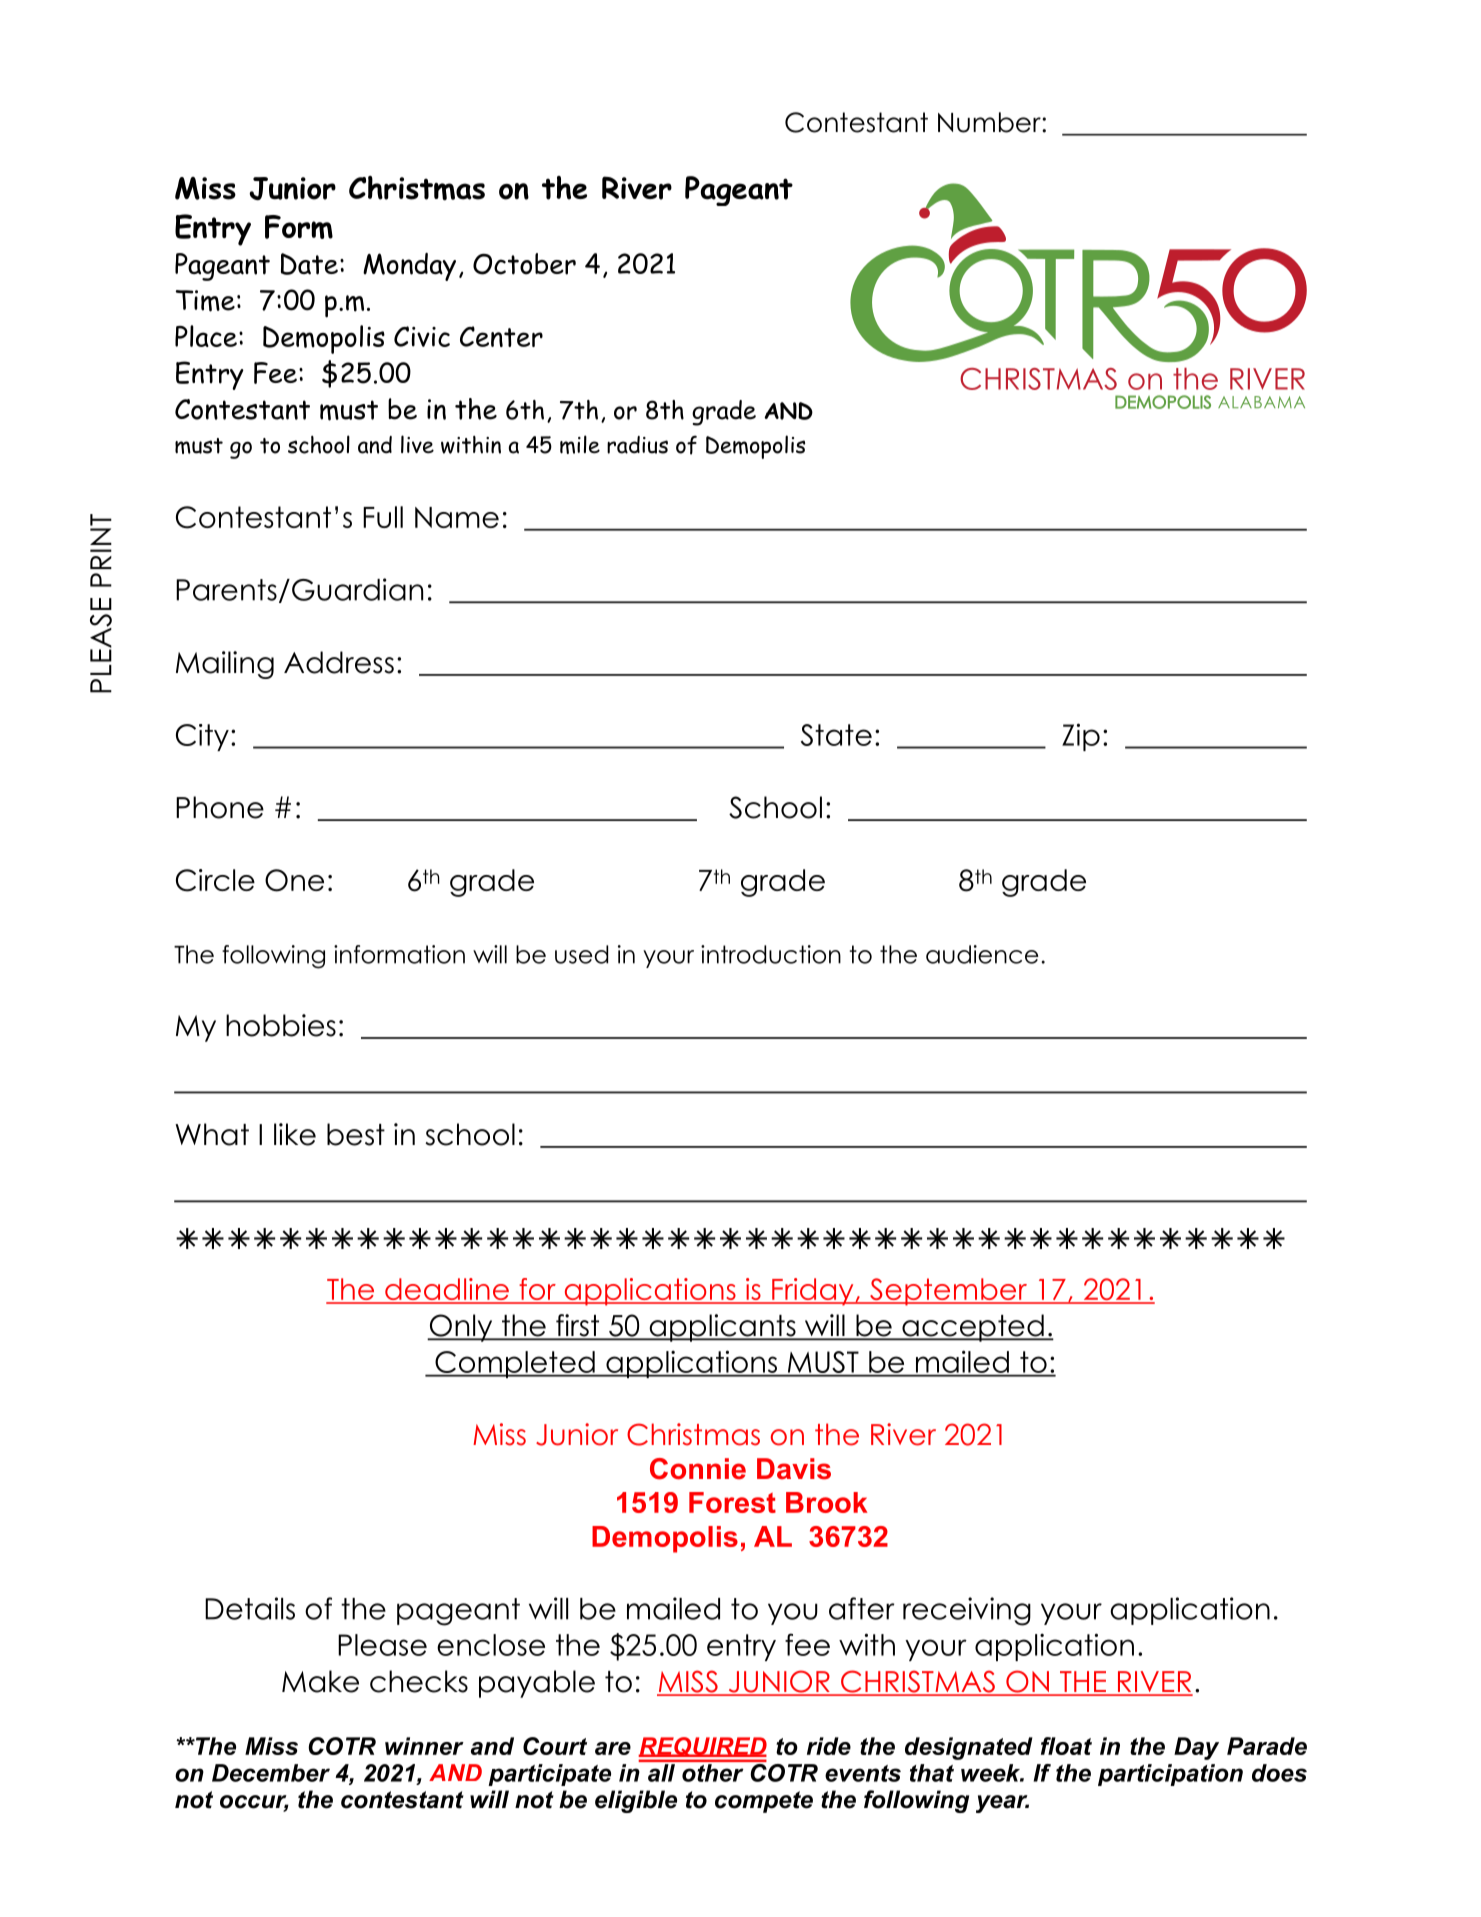 The image size is (1481, 1917). Describe the element at coordinates (637, 445) in the image. I see `radius` at that location.
